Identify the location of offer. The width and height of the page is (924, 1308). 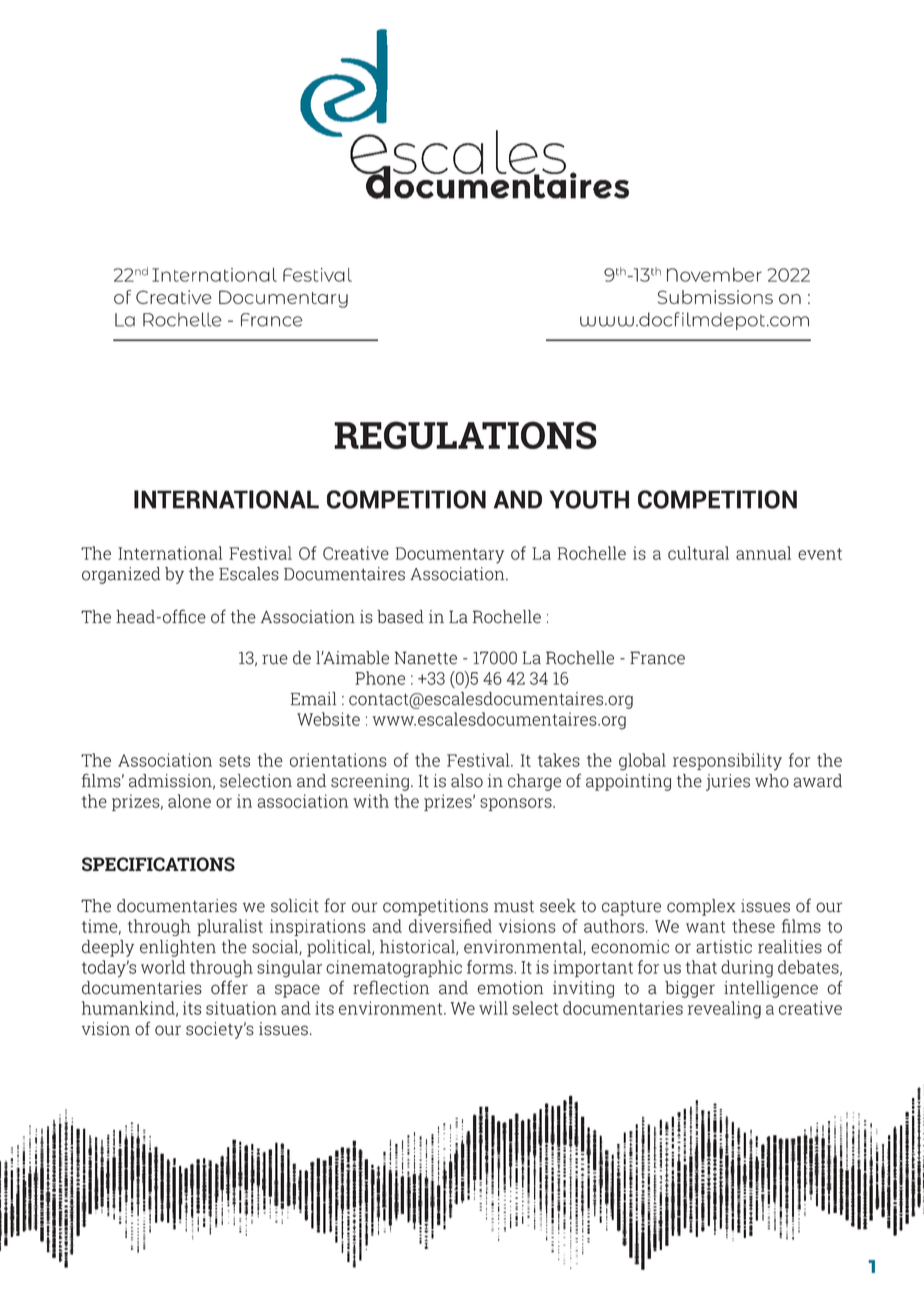
(229, 987).
